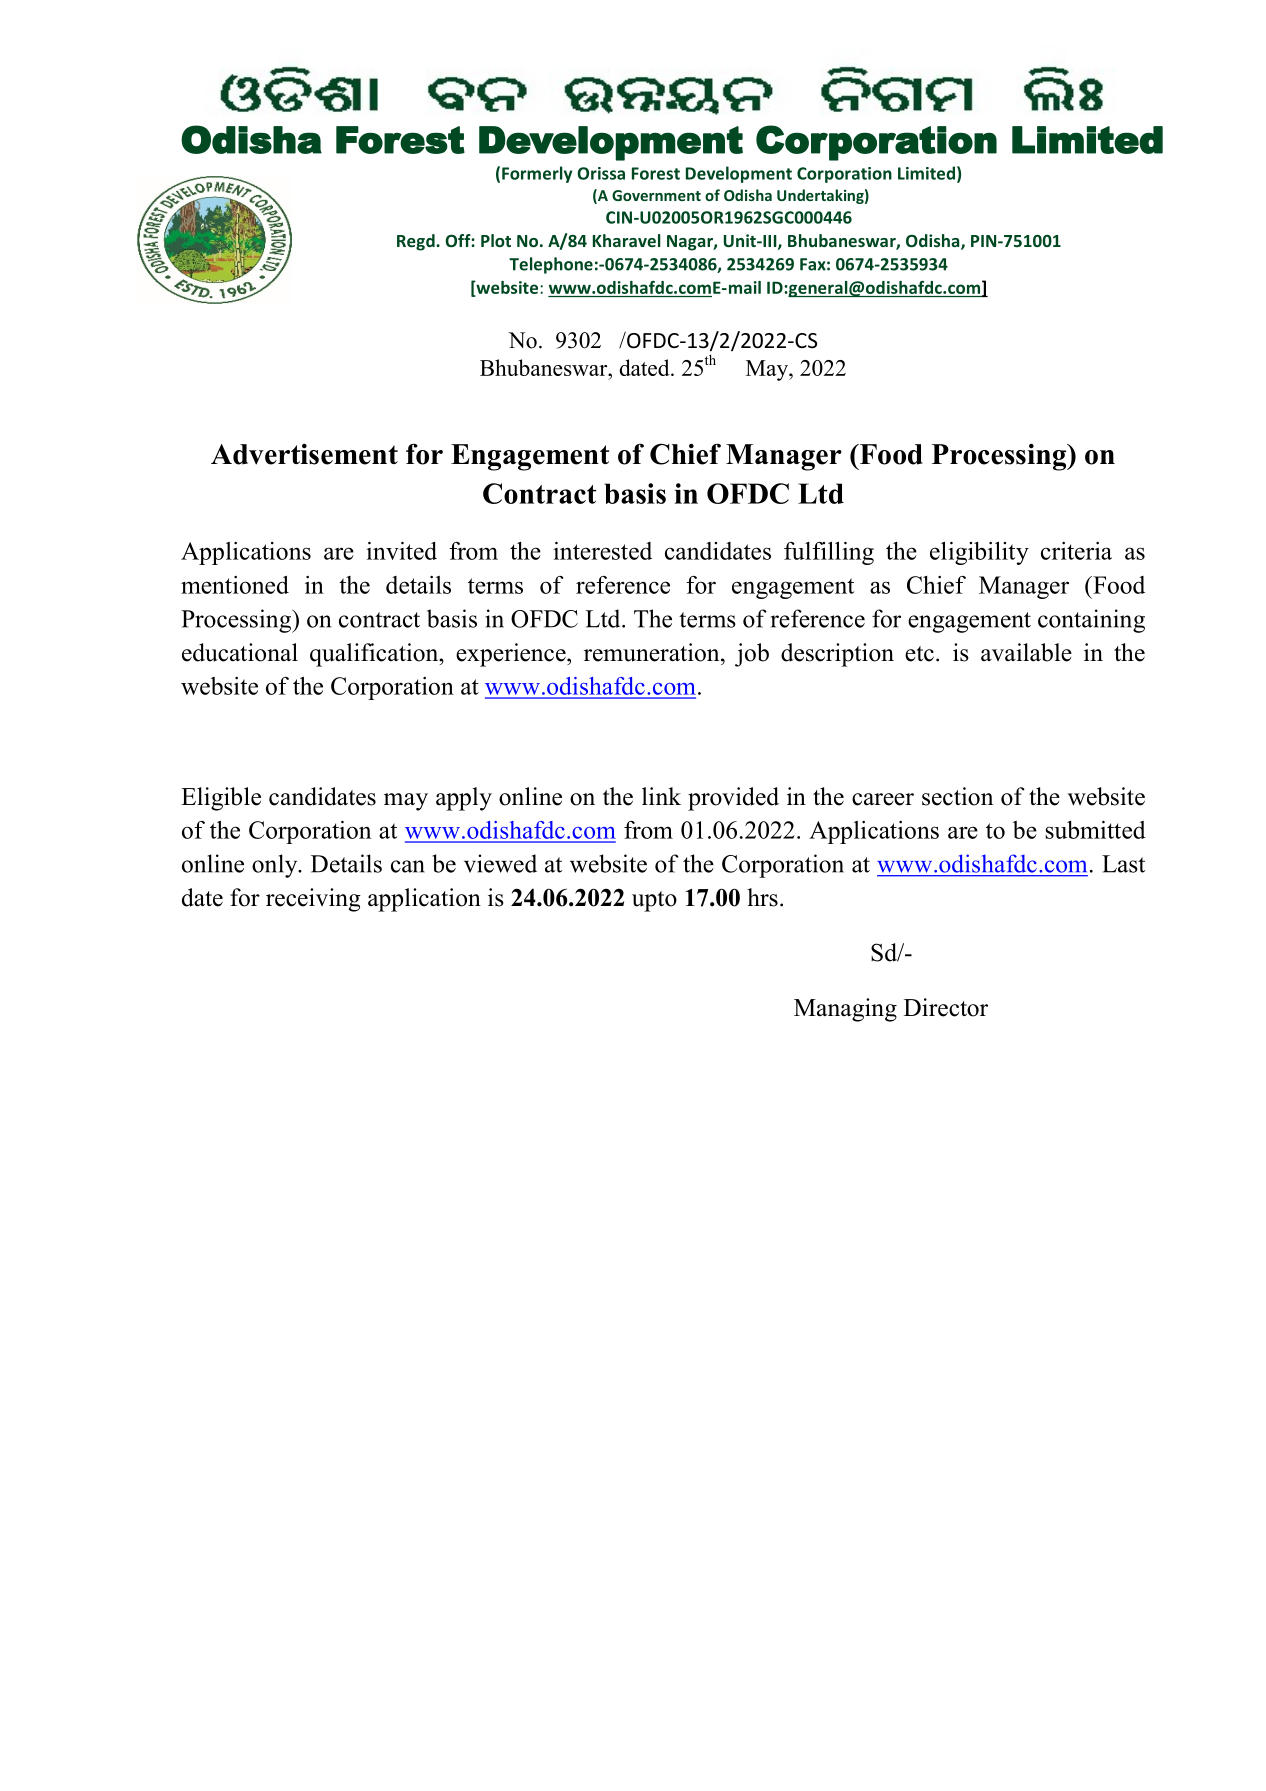 This screenshot has width=1266, height=1791. I want to click on interested, so click(602, 551).
